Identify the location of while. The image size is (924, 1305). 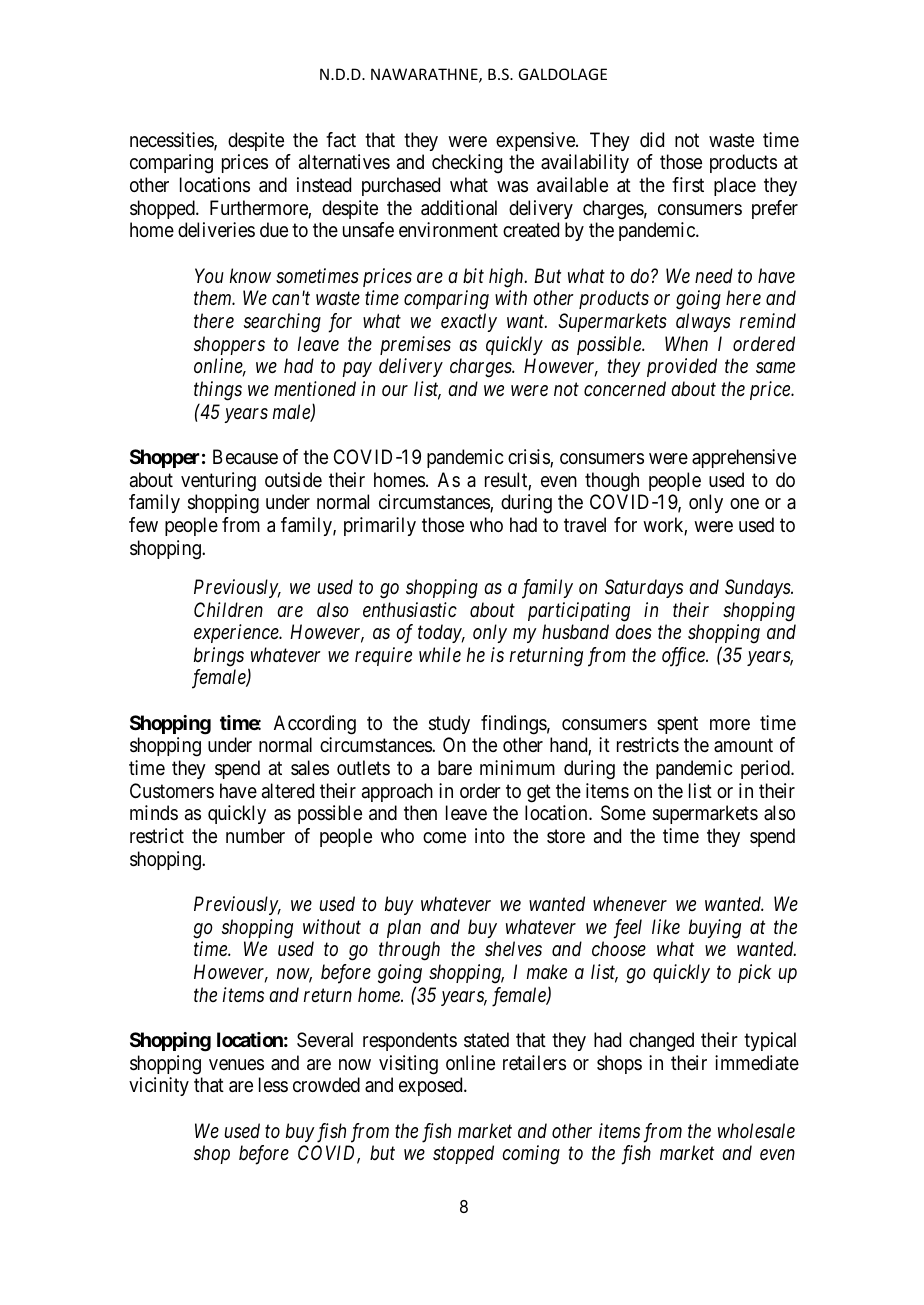
(440, 655).
